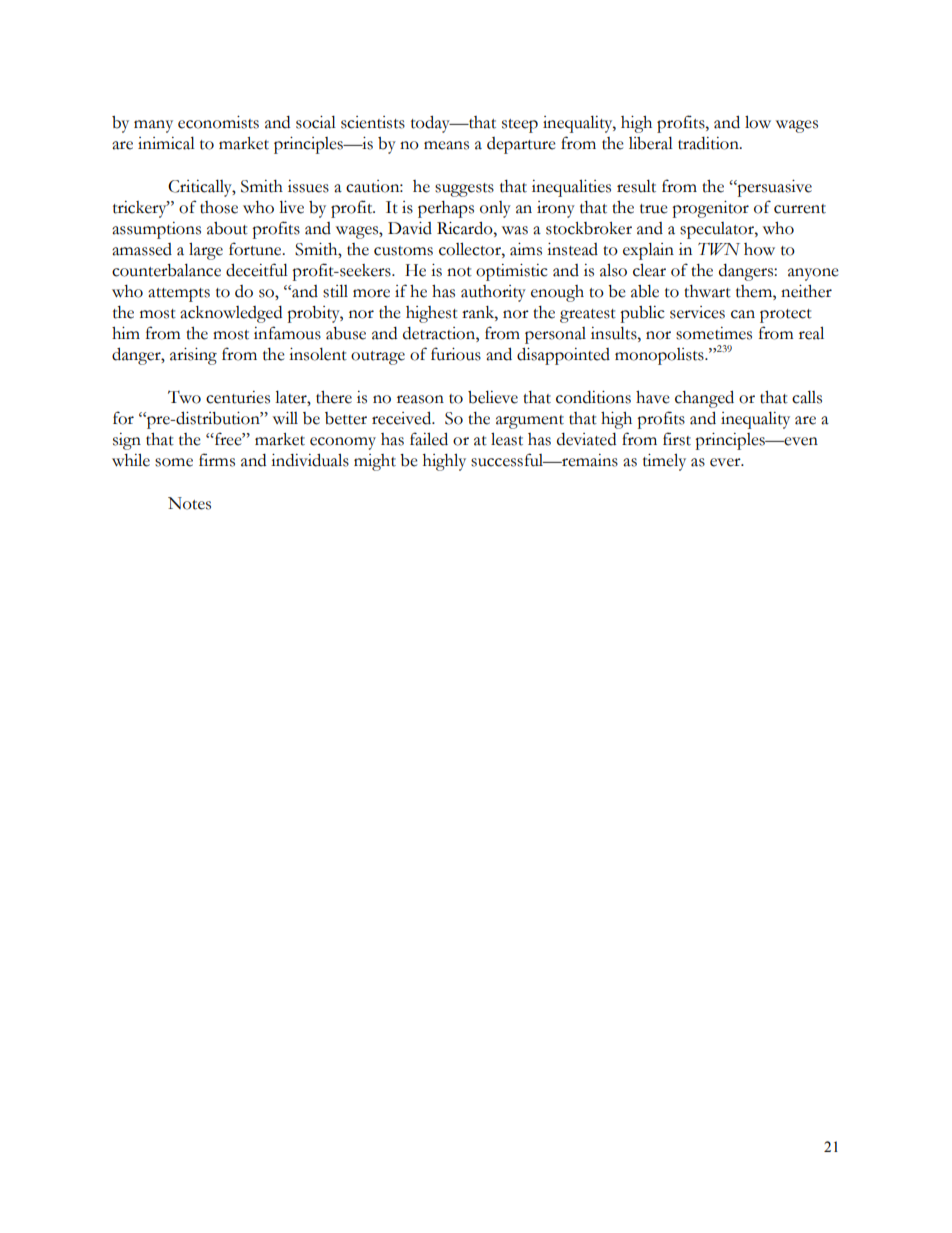  I want to click on aims, so click(526, 249).
